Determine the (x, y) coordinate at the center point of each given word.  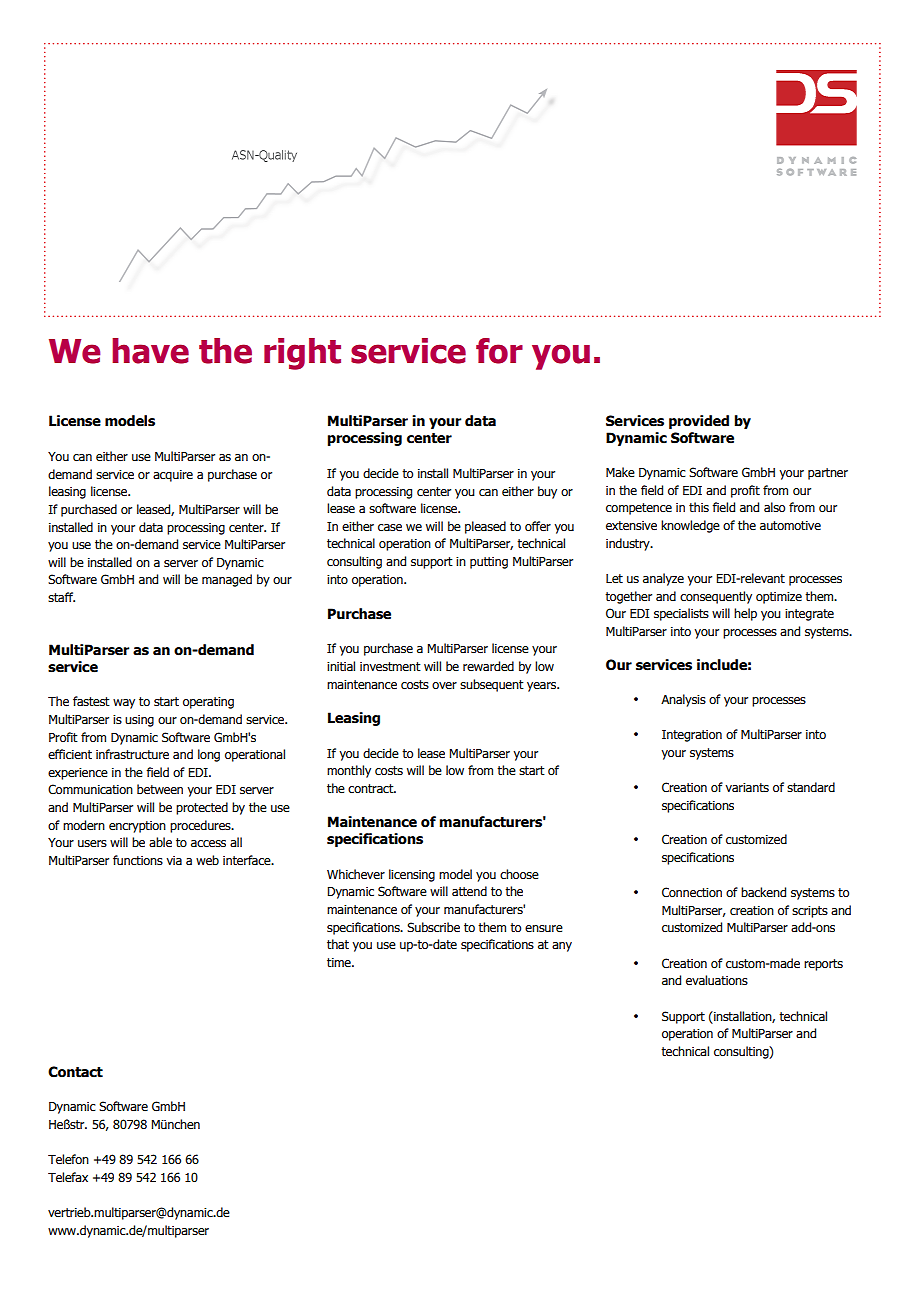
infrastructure (132, 754)
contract (372, 788)
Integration (692, 736)
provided (699, 422)
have (150, 351)
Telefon (68, 1159)
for (499, 351)
